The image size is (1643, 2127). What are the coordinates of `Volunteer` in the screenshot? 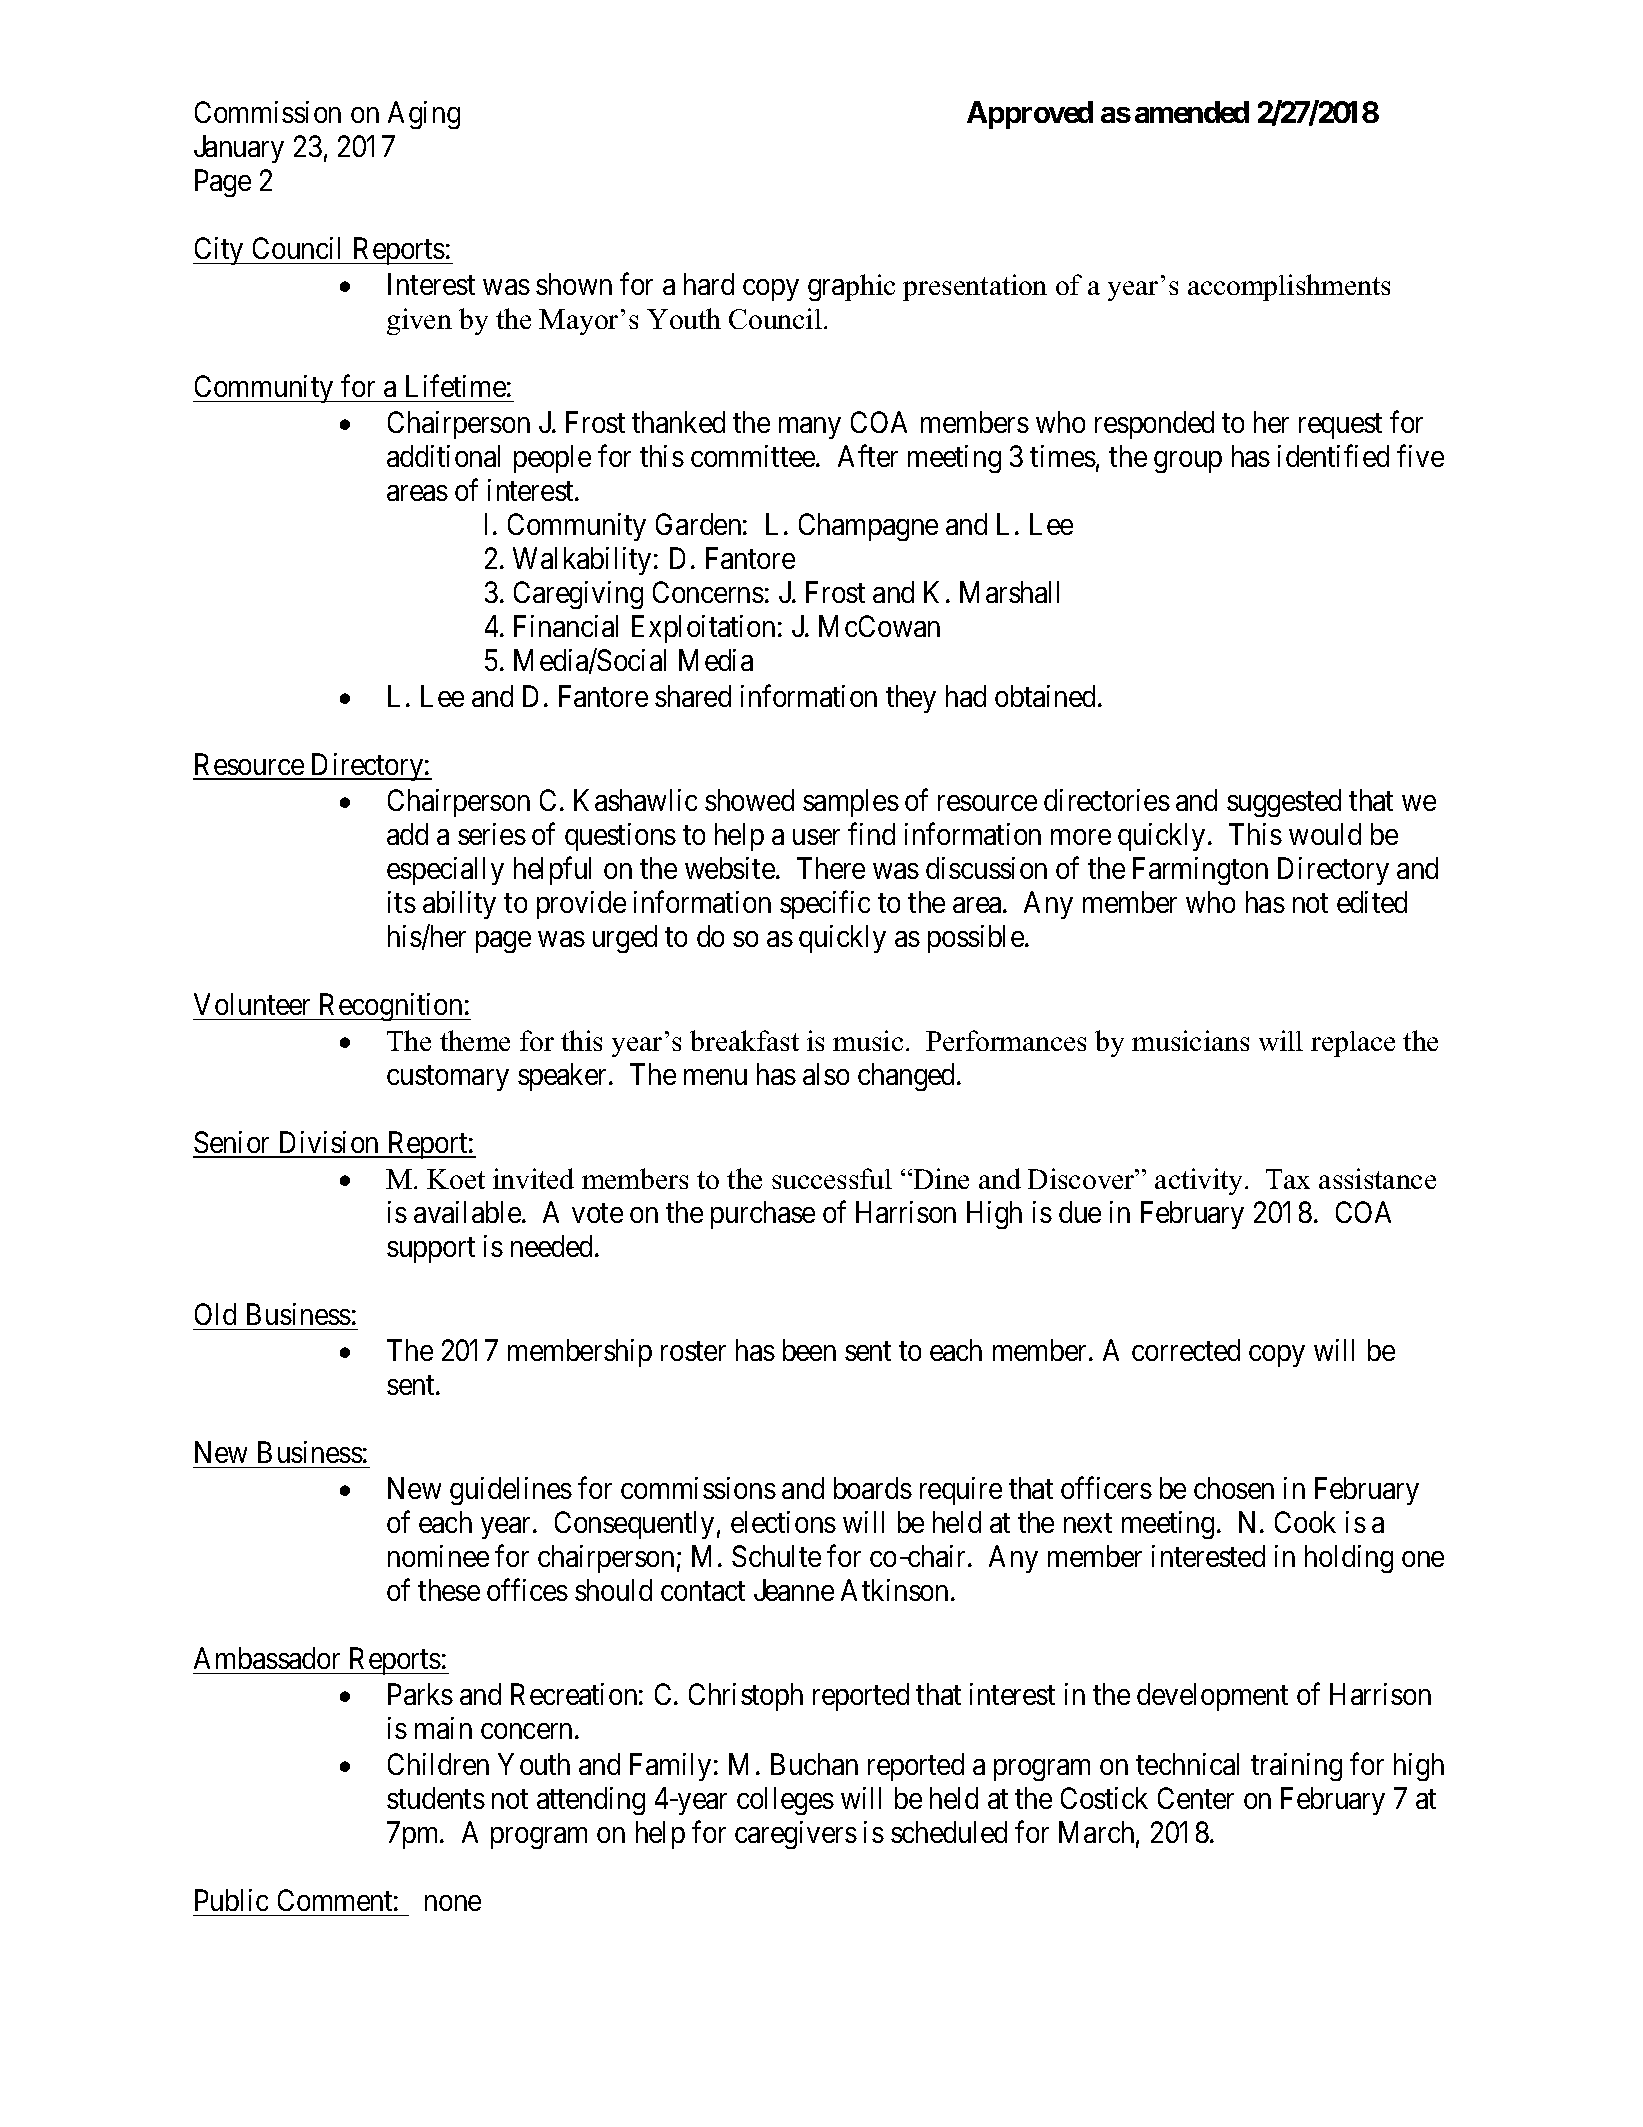 It's located at (252, 1004).
